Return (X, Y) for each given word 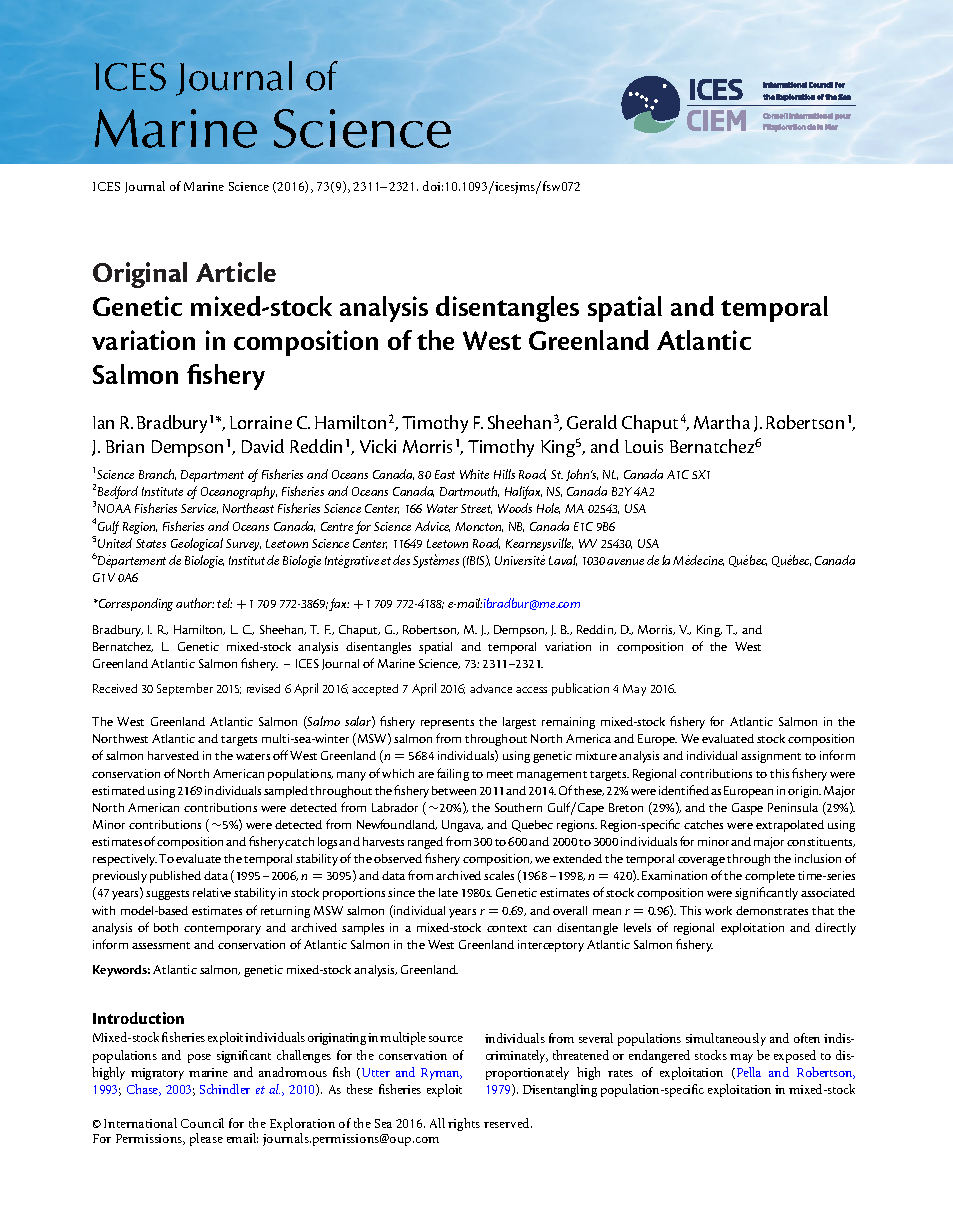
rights (464, 1124)
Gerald (592, 422)
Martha (722, 422)
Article (236, 272)
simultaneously (726, 1039)
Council (202, 1123)
